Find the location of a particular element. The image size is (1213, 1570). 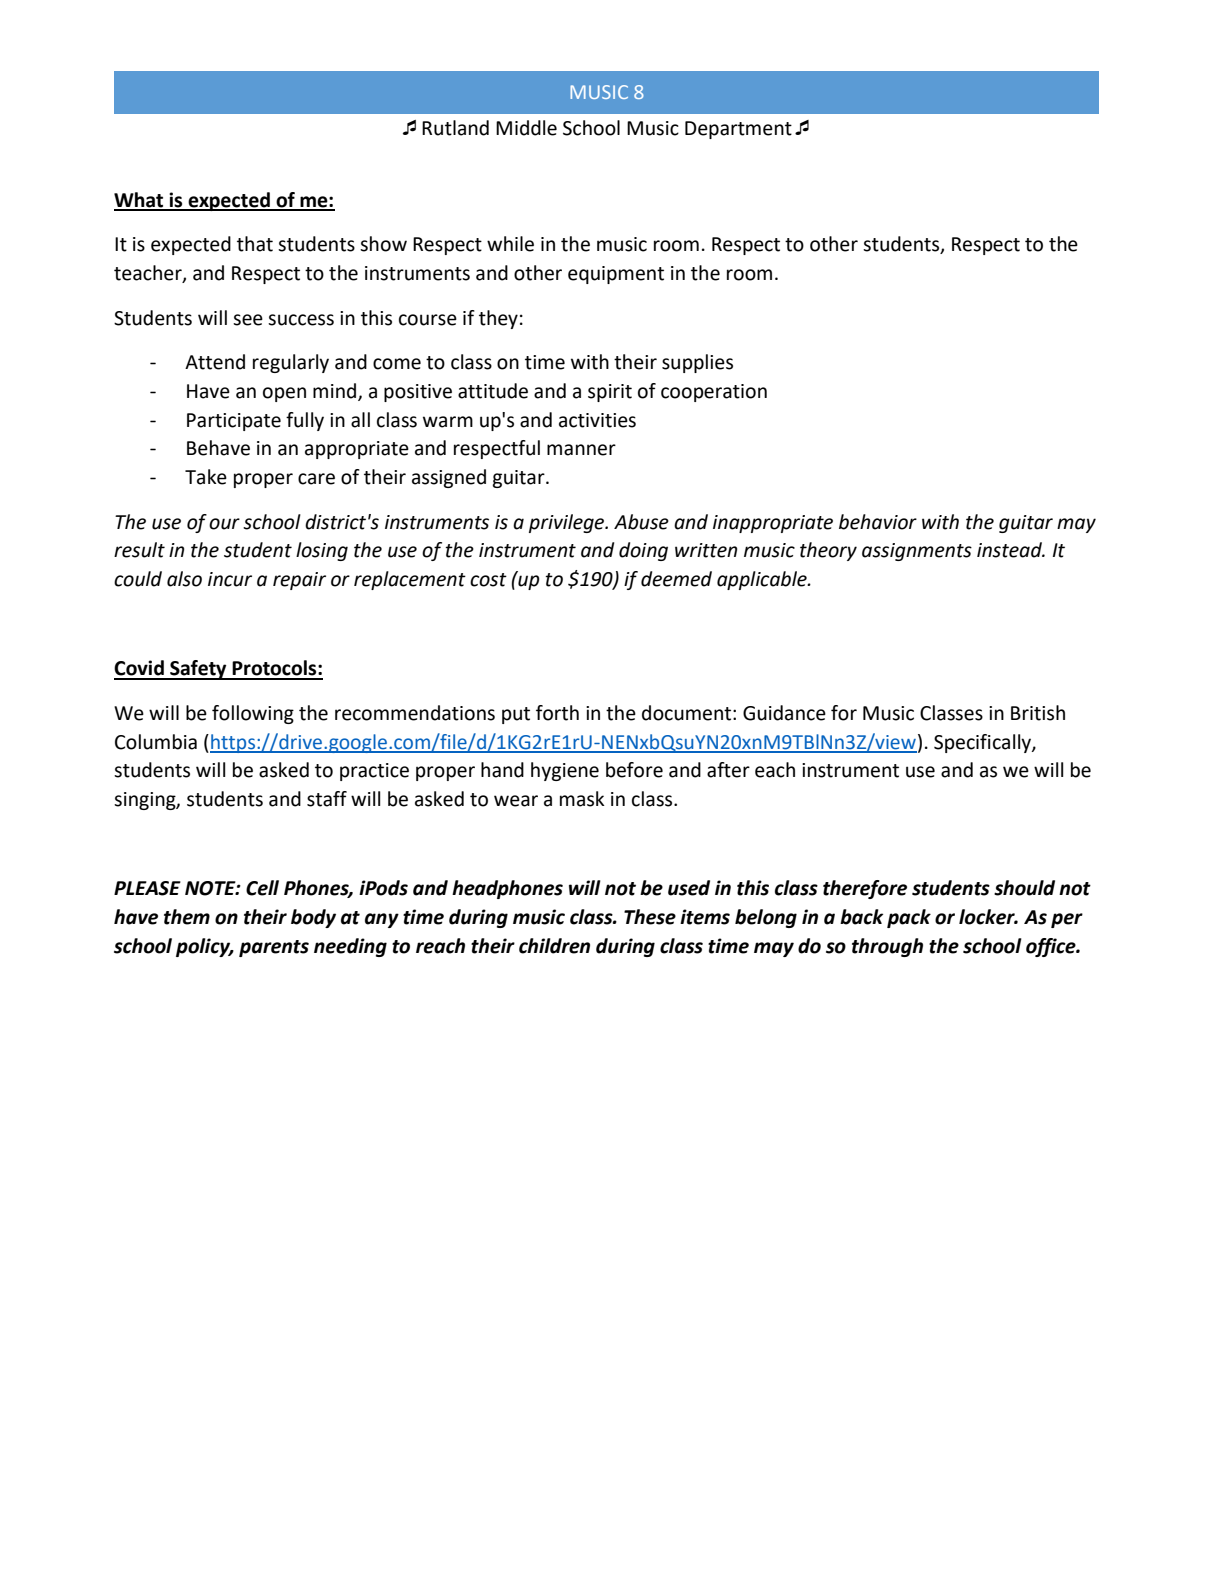

equipment is located at coordinates (616, 275).
